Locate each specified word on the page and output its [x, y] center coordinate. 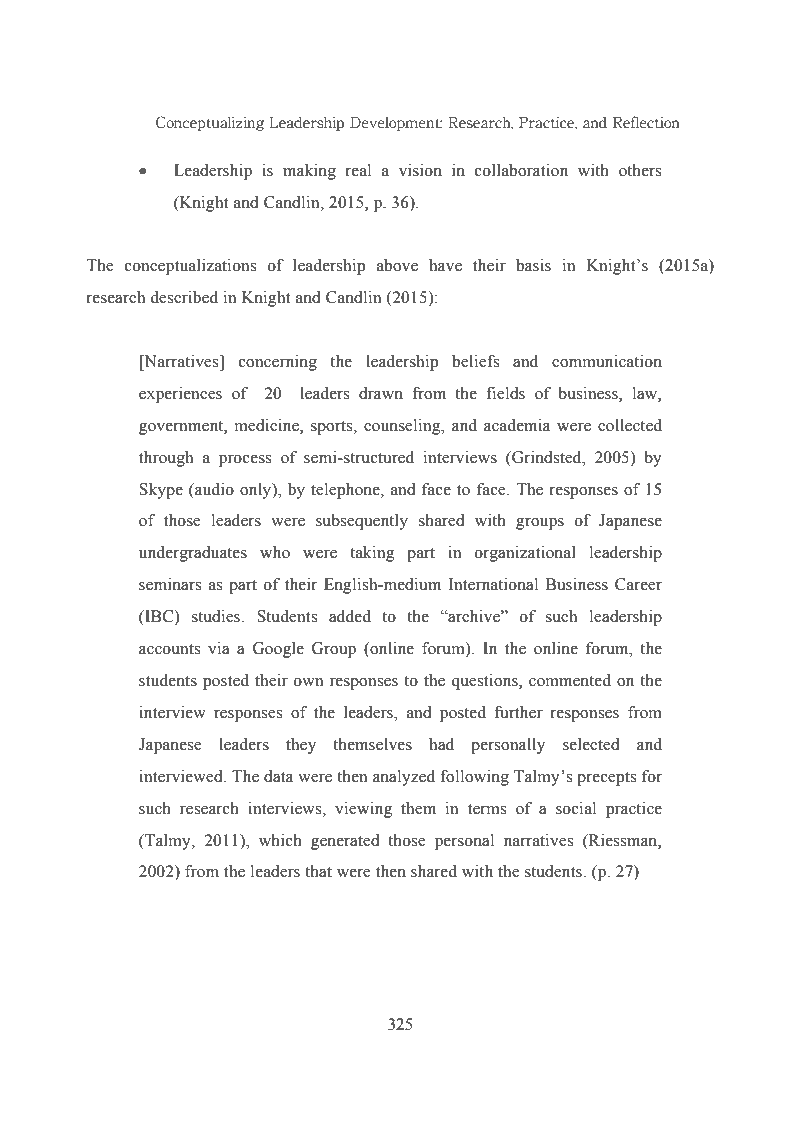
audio [213, 489]
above [397, 265]
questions [485, 682]
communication [607, 361]
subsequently [362, 522]
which [280, 840]
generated [345, 842]
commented [570, 680]
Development [396, 124]
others [640, 170]
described [184, 297]
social [576, 808]
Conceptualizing [210, 123]
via [219, 648]
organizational [525, 554]
